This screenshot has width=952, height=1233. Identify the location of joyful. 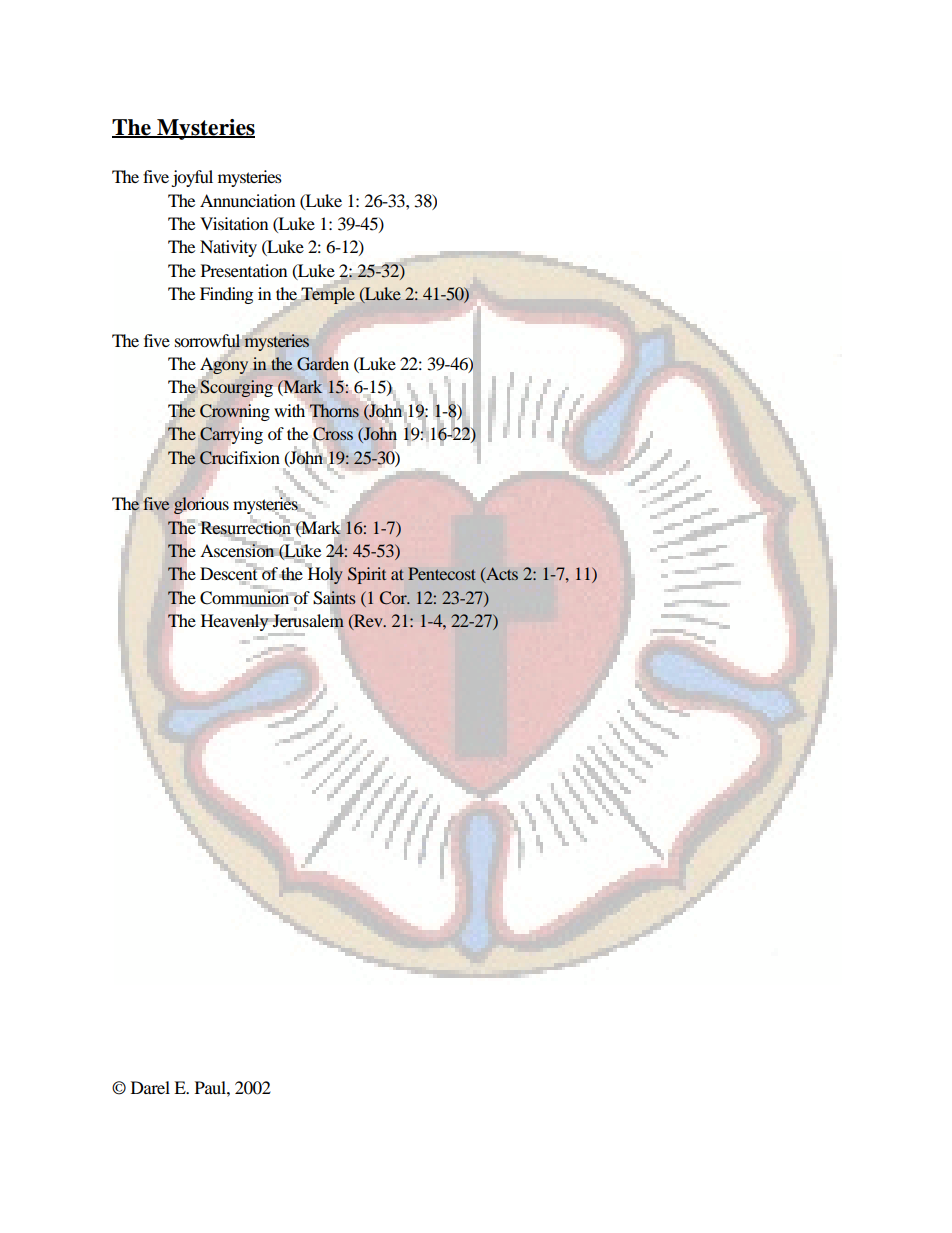
(192, 178).
